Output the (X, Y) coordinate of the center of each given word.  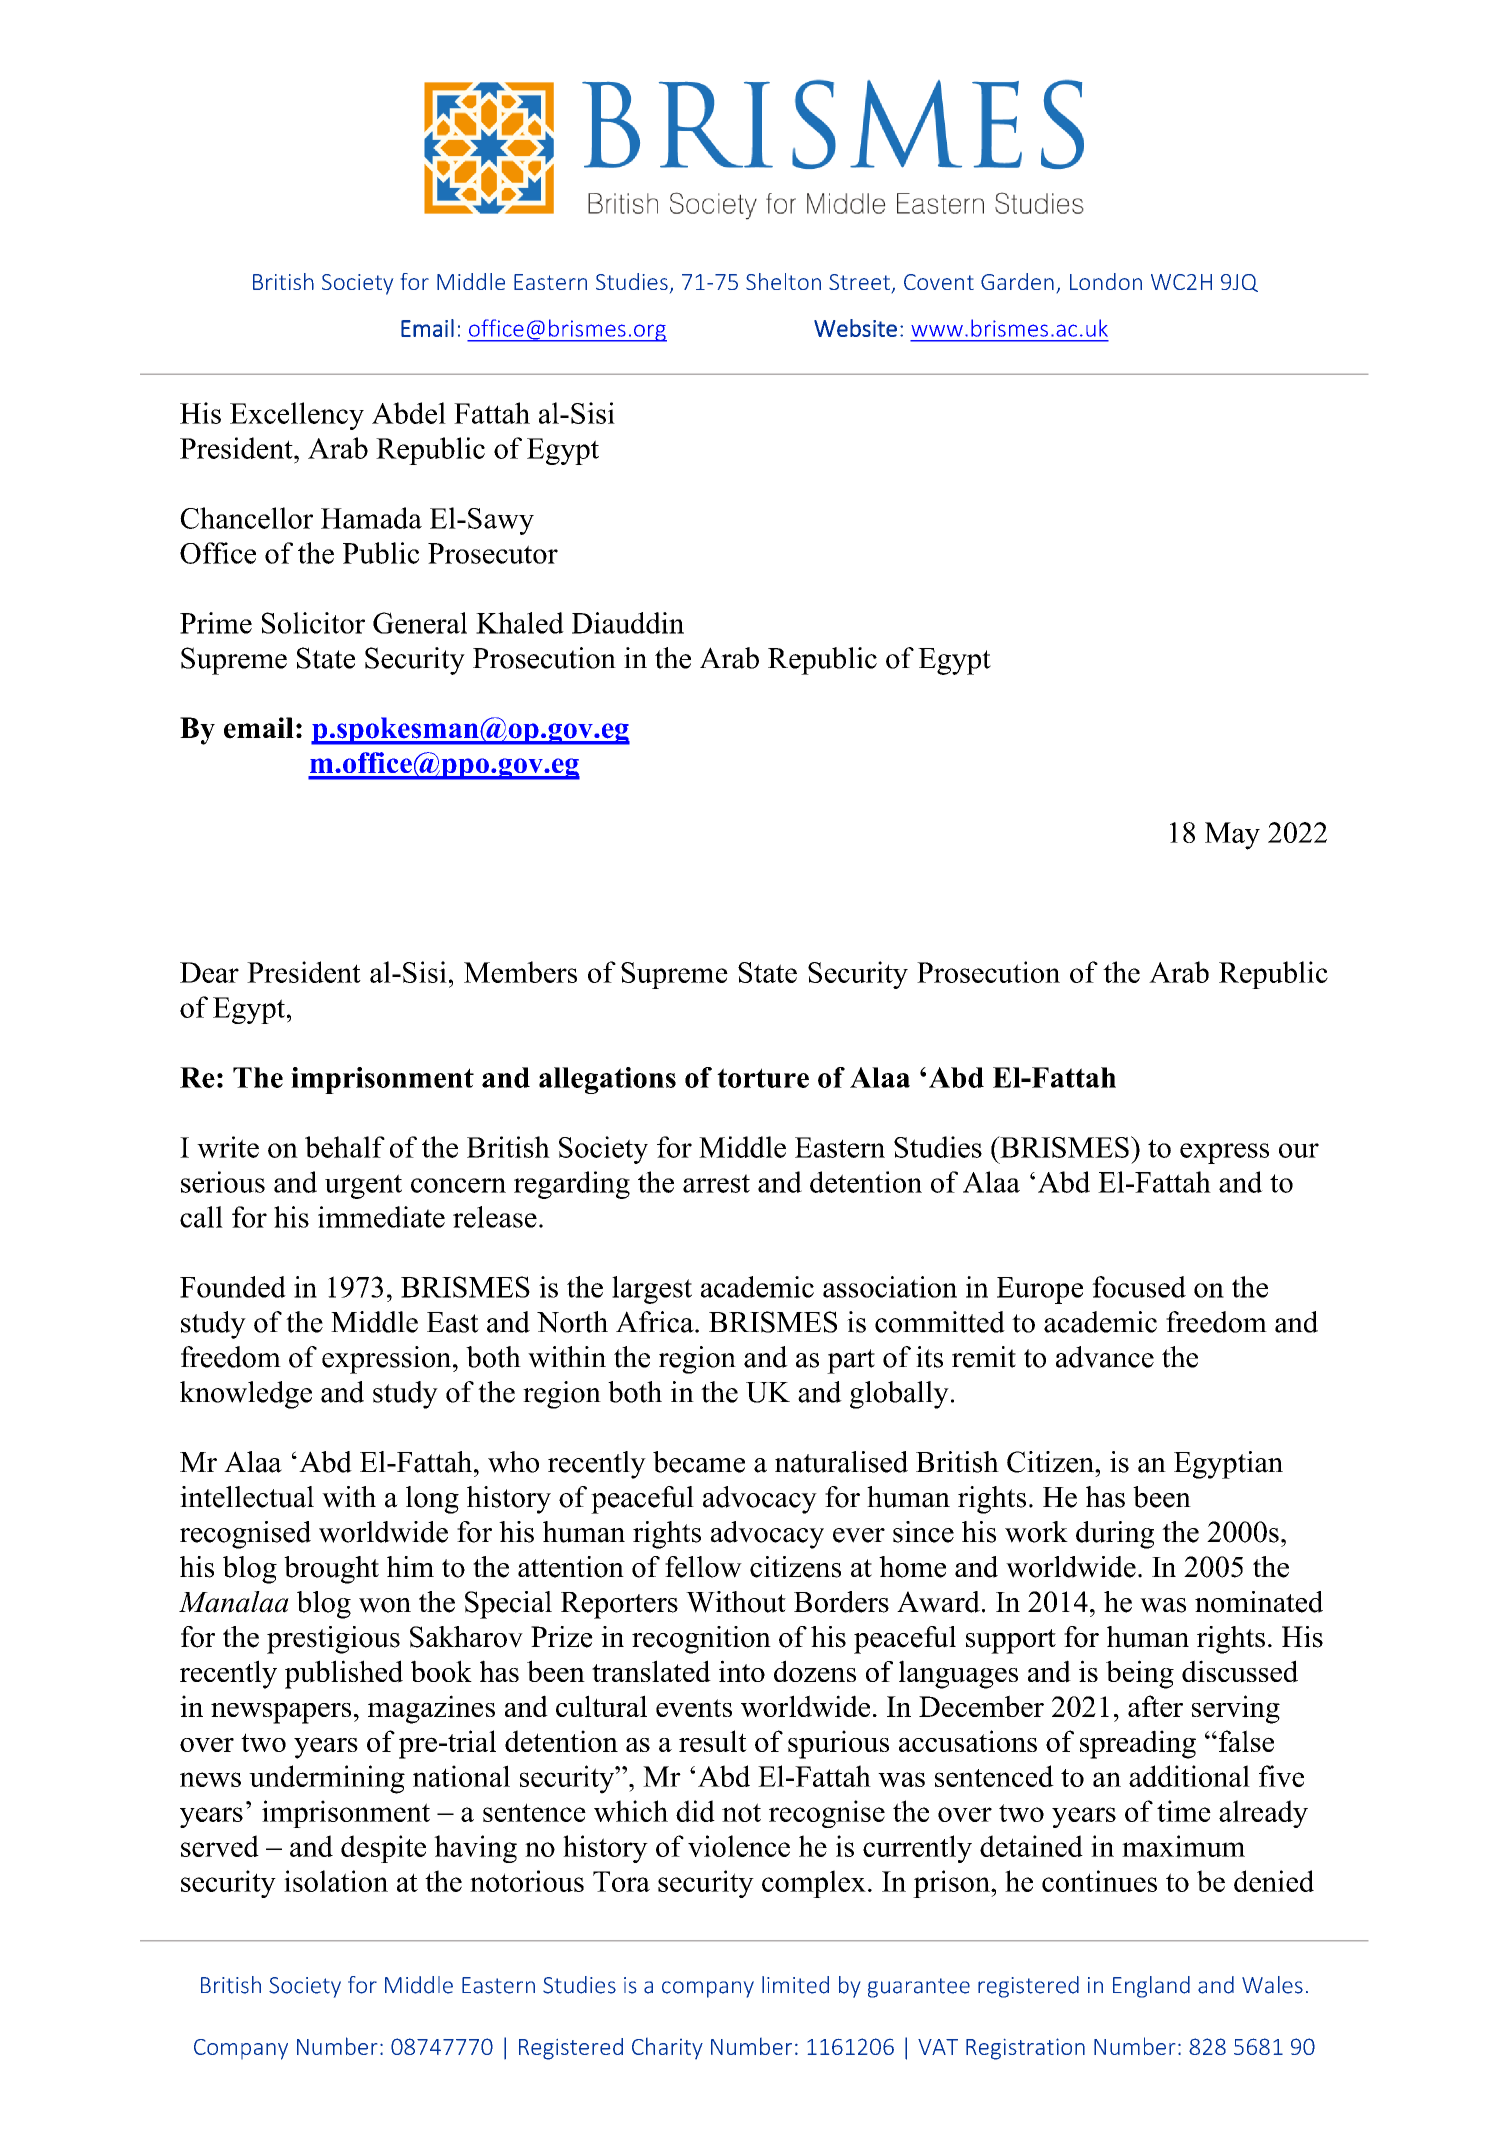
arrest (716, 1183)
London (1106, 281)
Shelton (783, 281)
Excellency (297, 416)
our (1299, 1150)
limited (795, 1985)
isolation (336, 1881)
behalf (345, 1147)
